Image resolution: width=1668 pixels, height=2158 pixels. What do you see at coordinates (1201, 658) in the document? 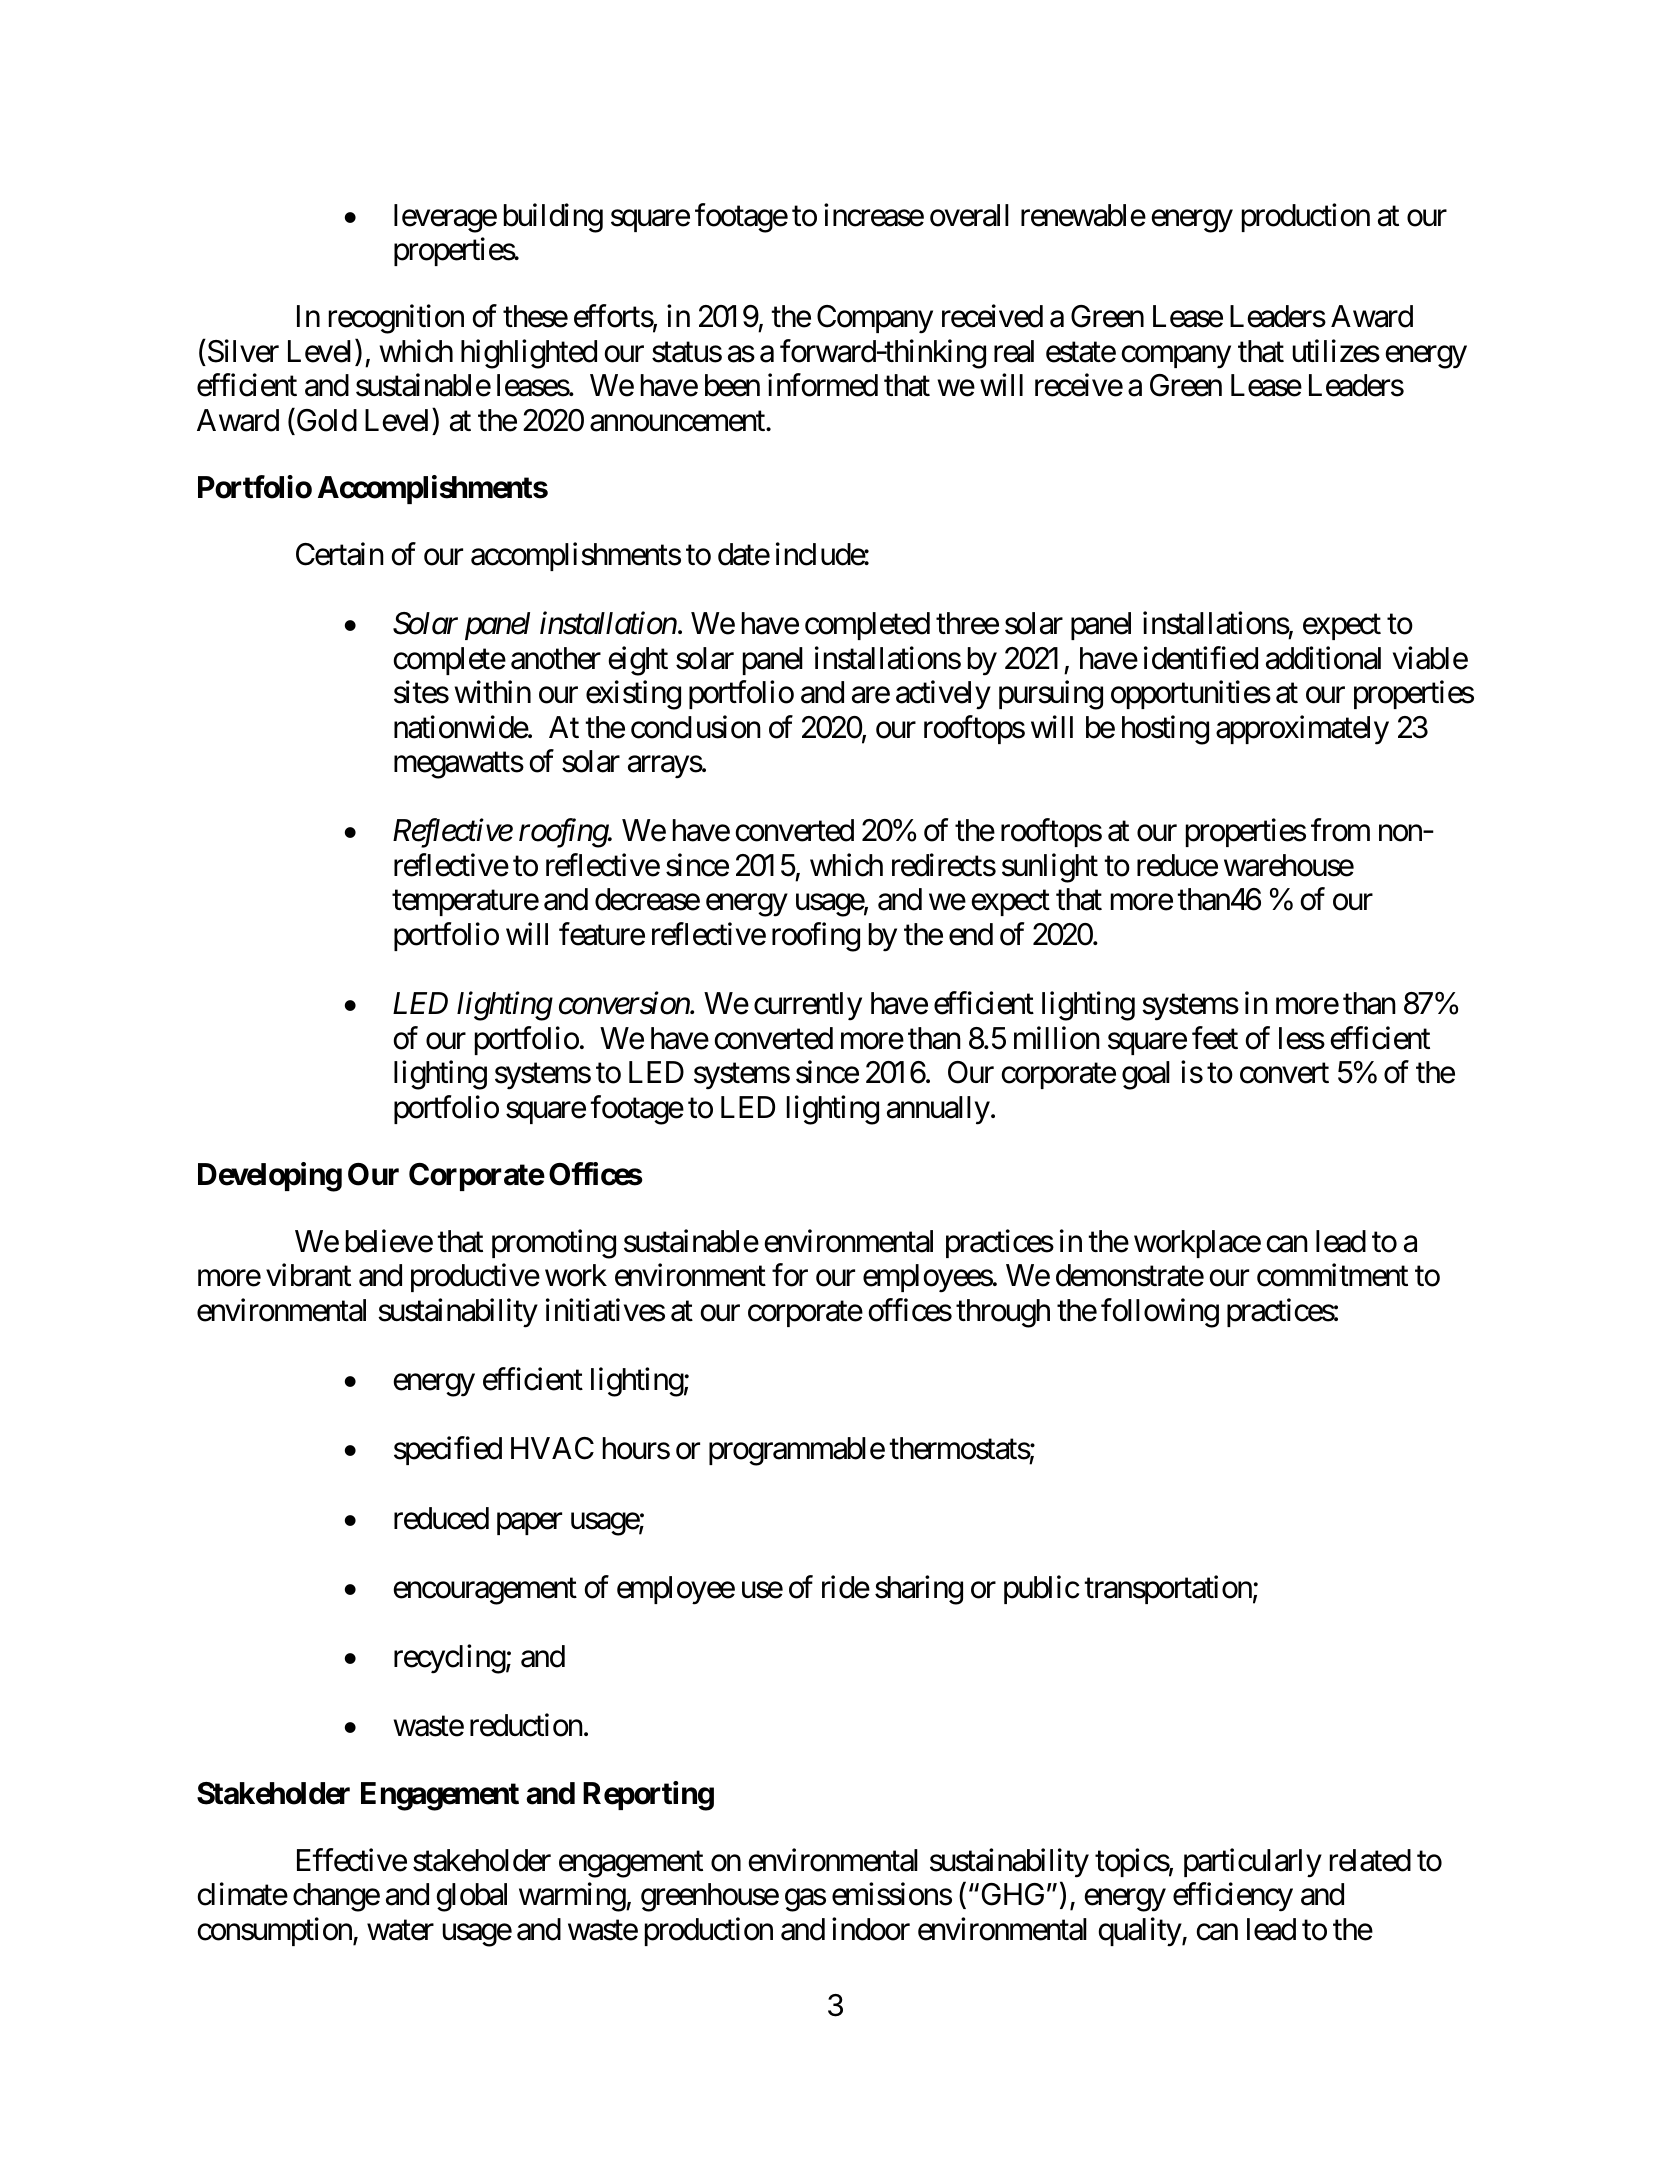
I see `identified` at bounding box center [1201, 658].
